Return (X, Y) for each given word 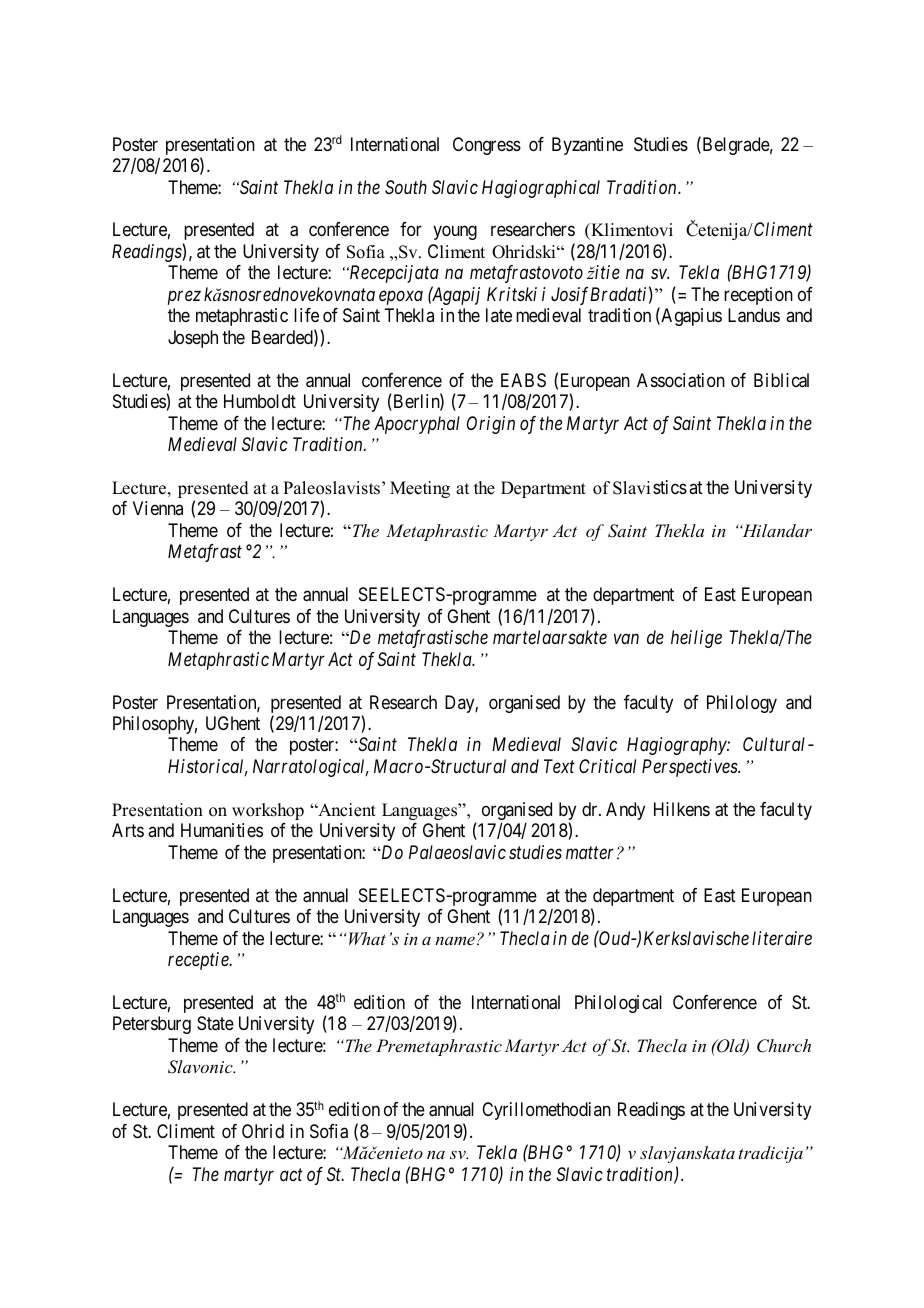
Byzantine (587, 146)
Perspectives (691, 768)
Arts (128, 830)
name (455, 941)
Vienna (158, 508)
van (626, 639)
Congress (487, 146)
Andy (625, 811)
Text (559, 766)
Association (681, 380)
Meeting (420, 489)
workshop (268, 811)
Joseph (193, 339)
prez (184, 298)
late (499, 315)
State (215, 1023)
